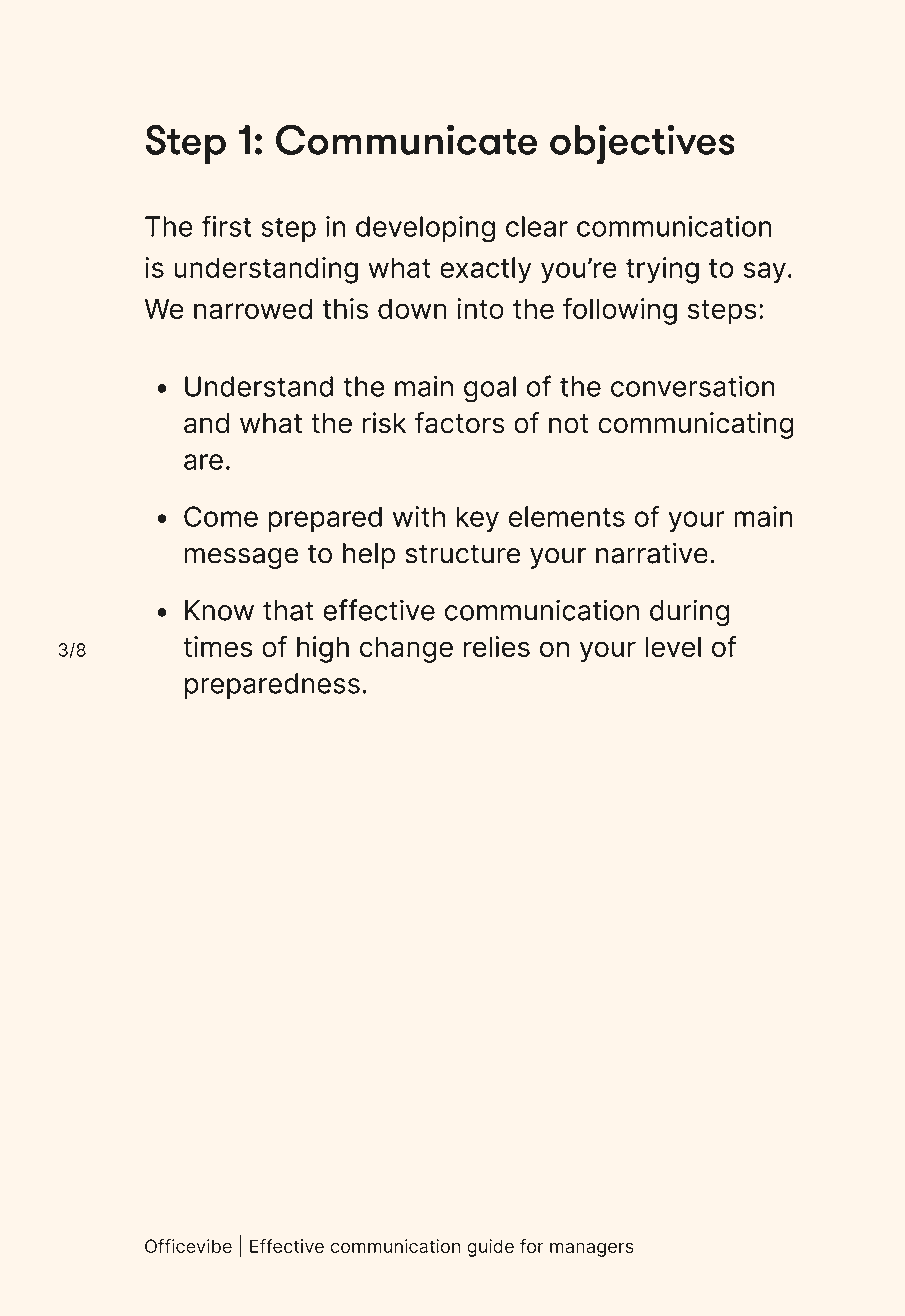 The image size is (905, 1316). What do you see at coordinates (673, 646) in the document?
I see `level` at bounding box center [673, 646].
